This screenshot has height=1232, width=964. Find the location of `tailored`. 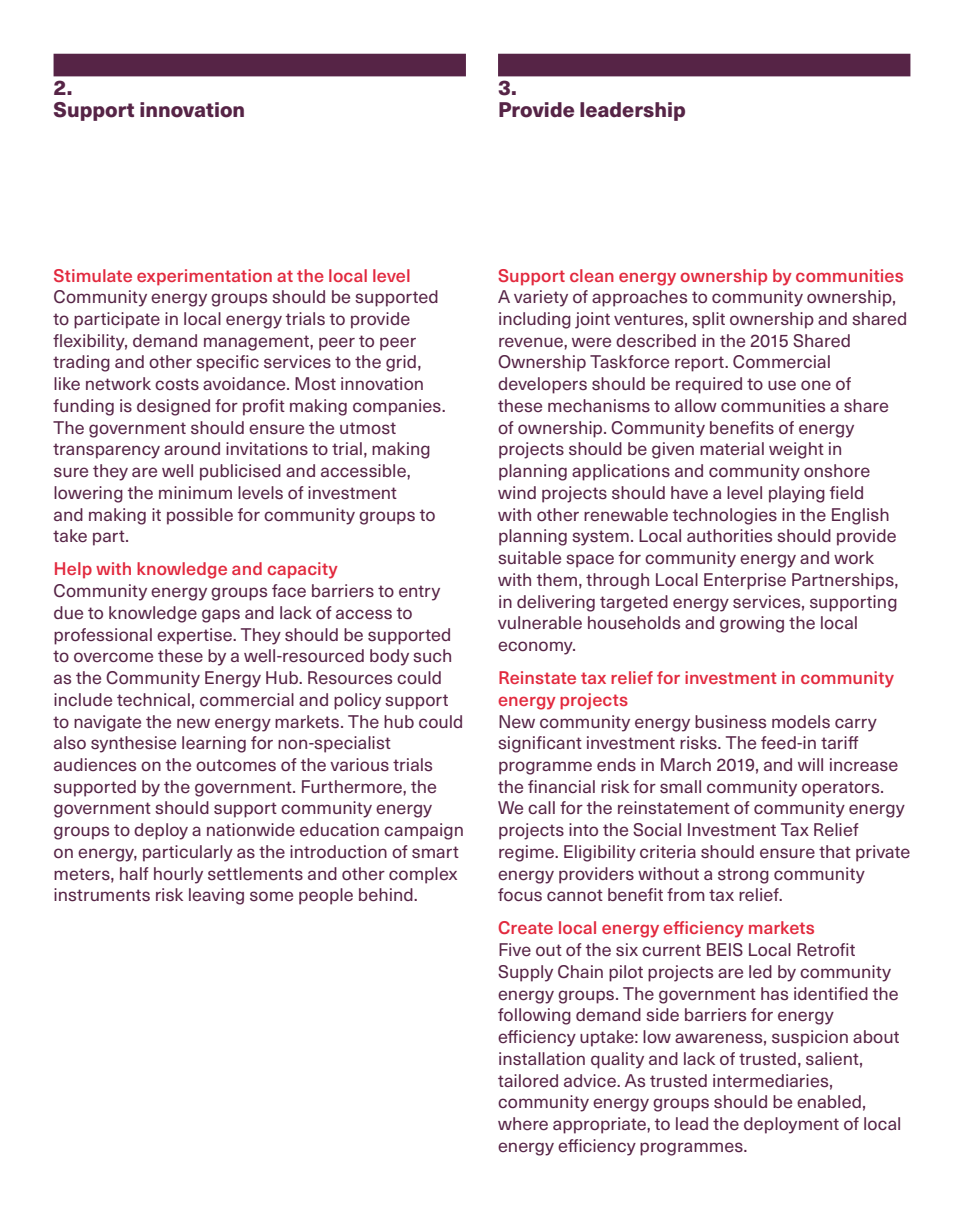

tailored is located at coordinates (528, 1080).
